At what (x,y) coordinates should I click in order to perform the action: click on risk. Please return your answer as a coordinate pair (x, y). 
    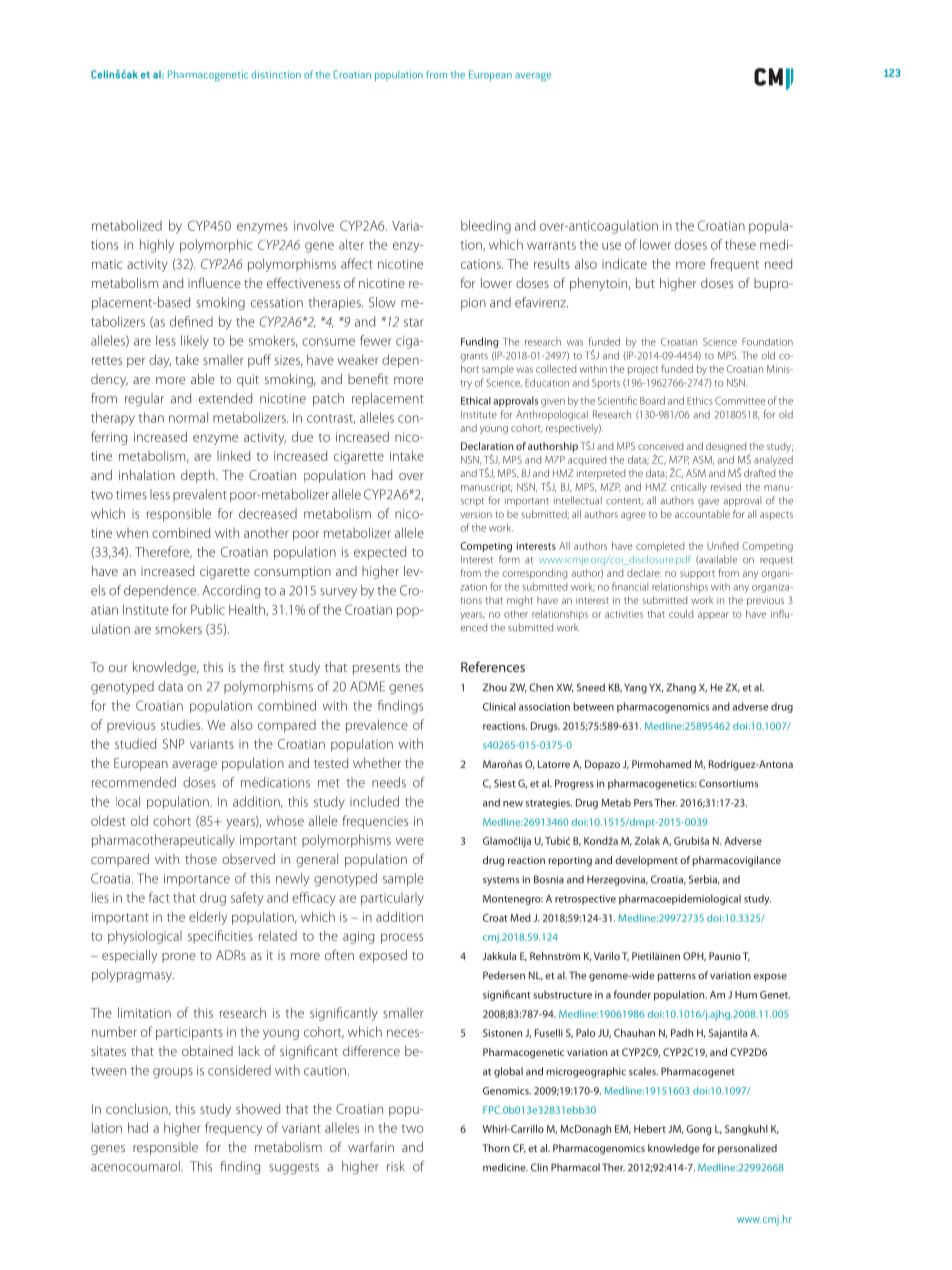
    Looking at the image, I should click on (396, 1166).
